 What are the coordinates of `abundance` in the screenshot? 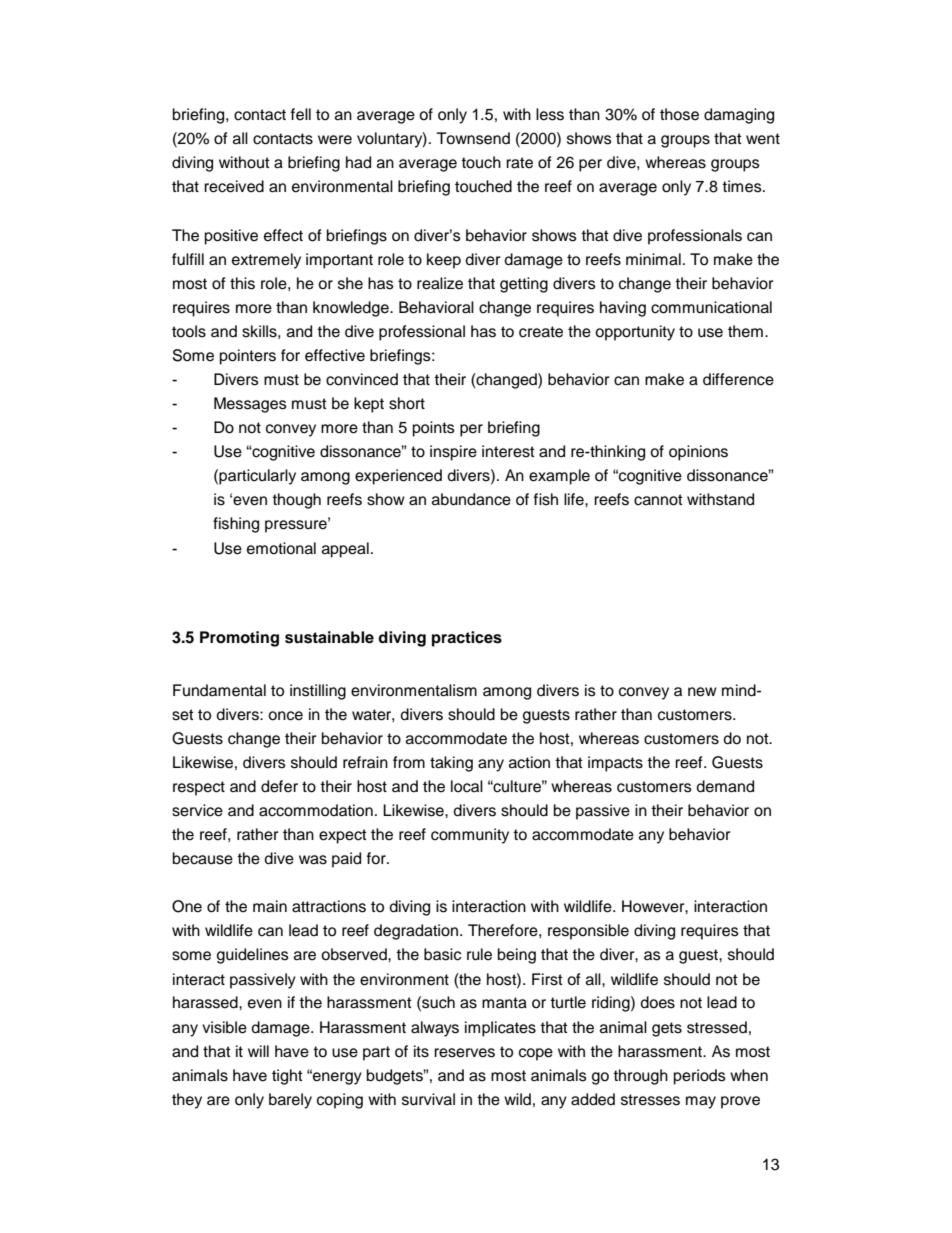 It's located at (471, 499).
